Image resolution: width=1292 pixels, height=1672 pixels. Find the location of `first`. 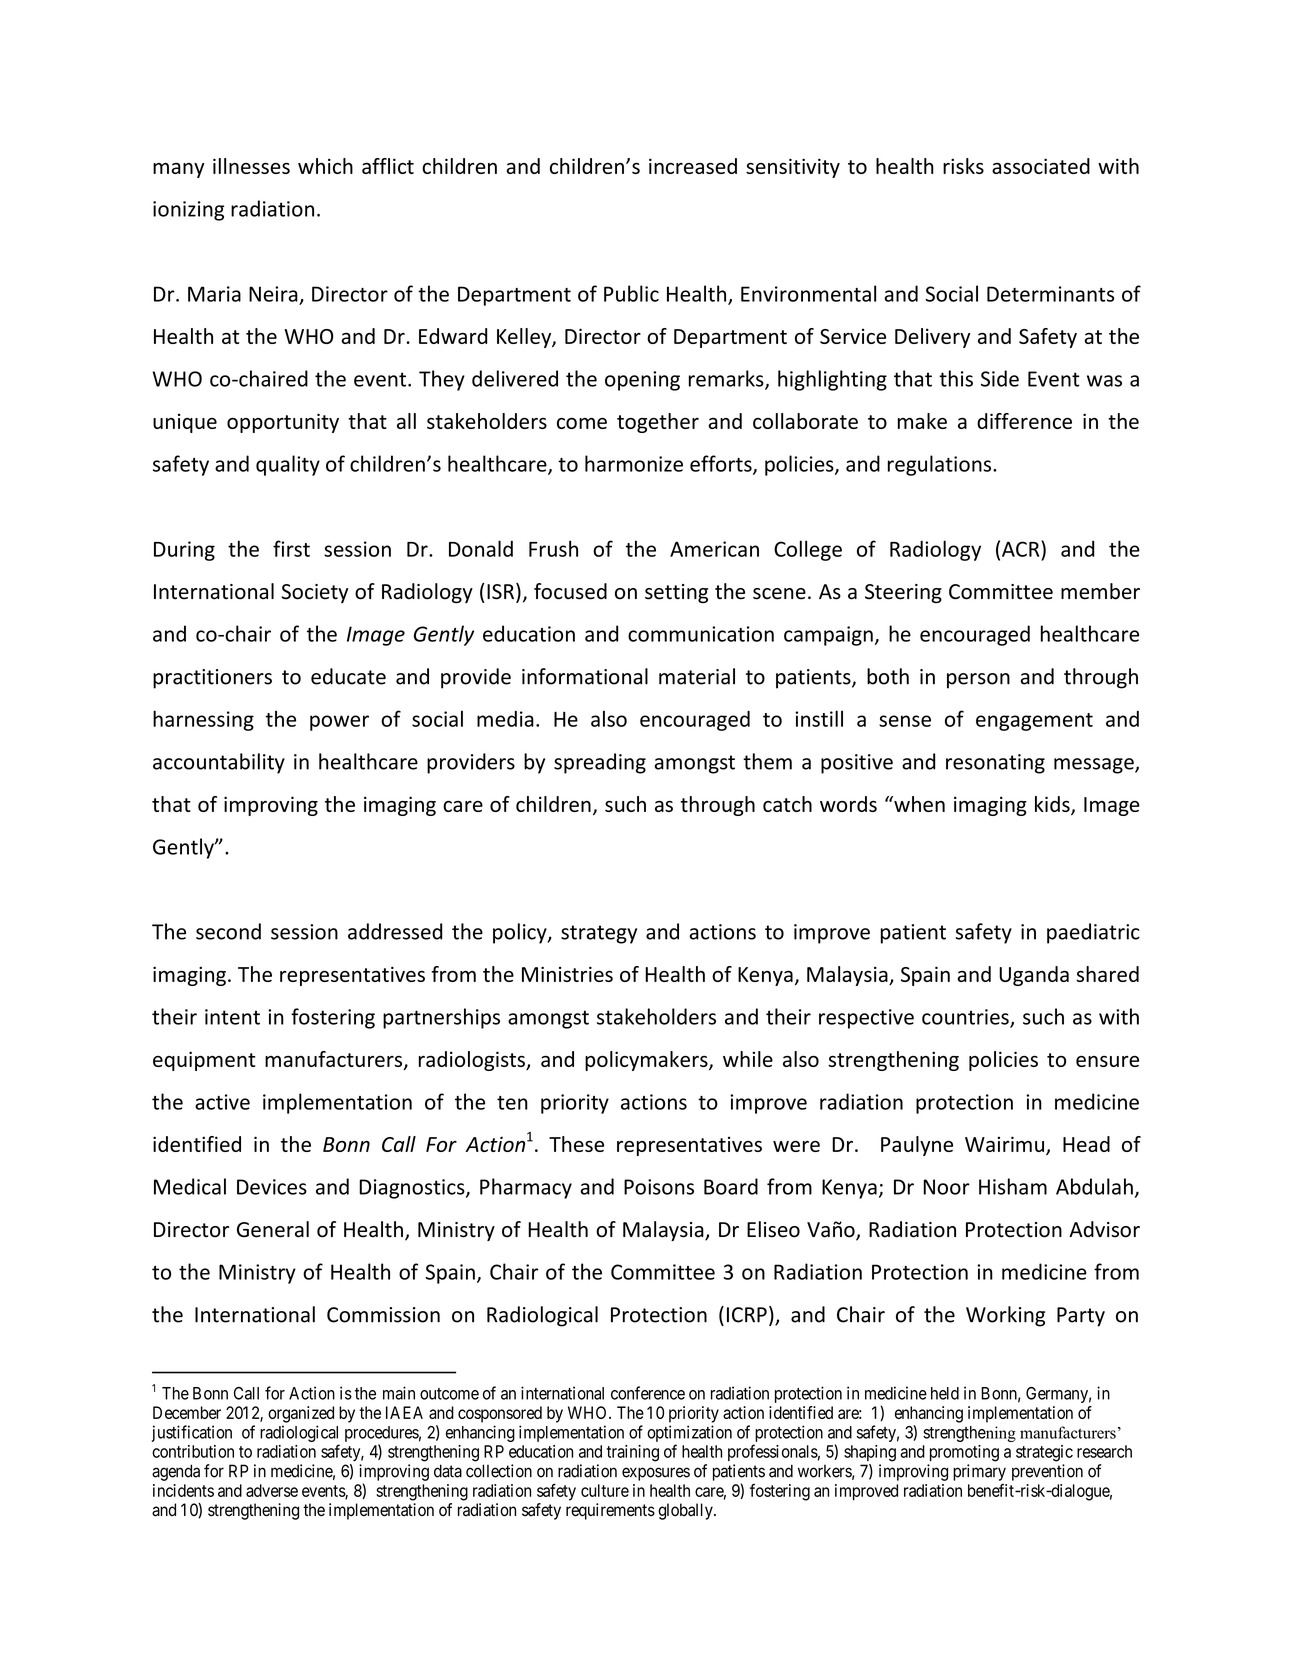

first is located at coordinates (291, 548).
